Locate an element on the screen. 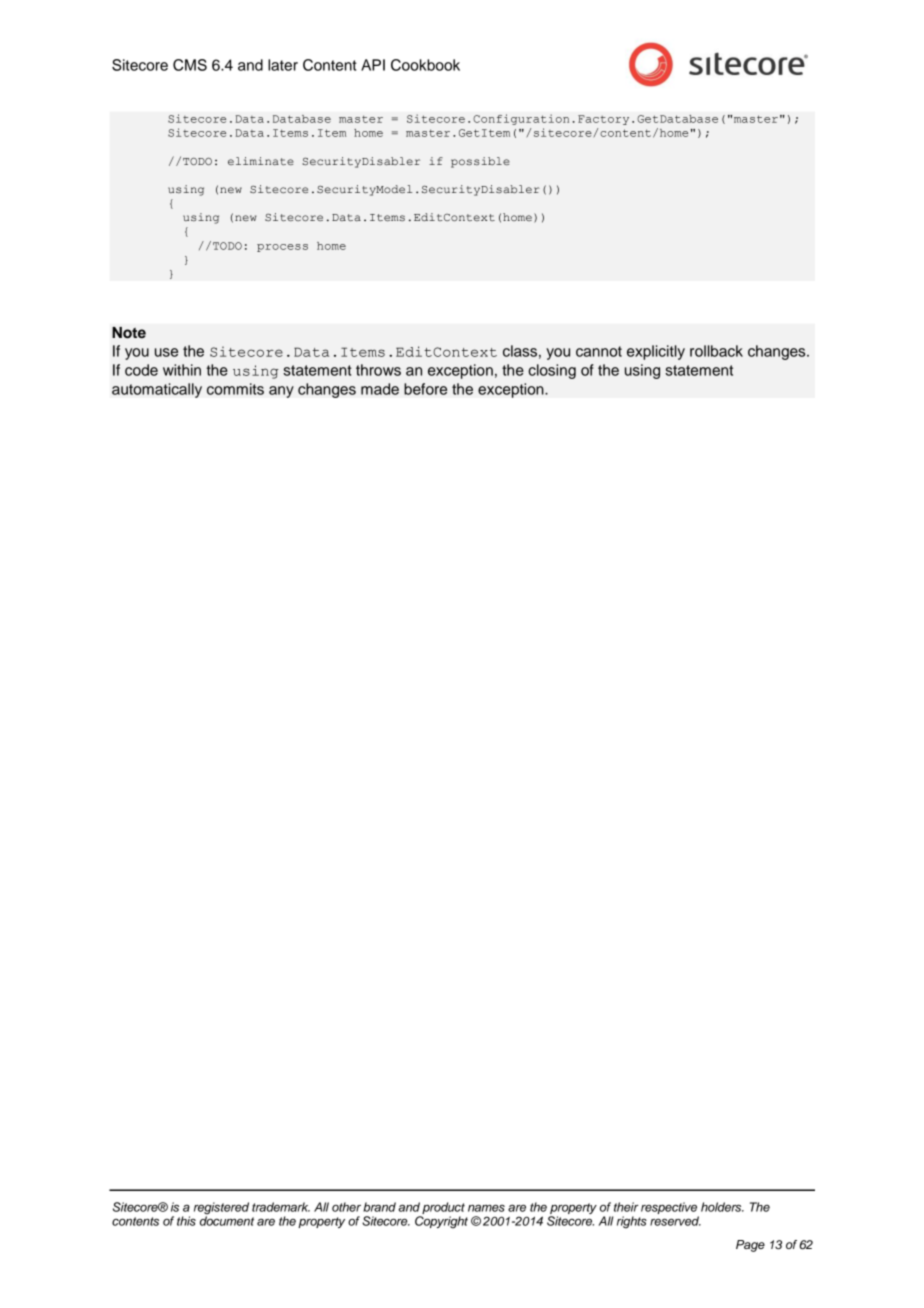 This screenshot has height=1308, width=924. respective is located at coordinates (669, 1208).
